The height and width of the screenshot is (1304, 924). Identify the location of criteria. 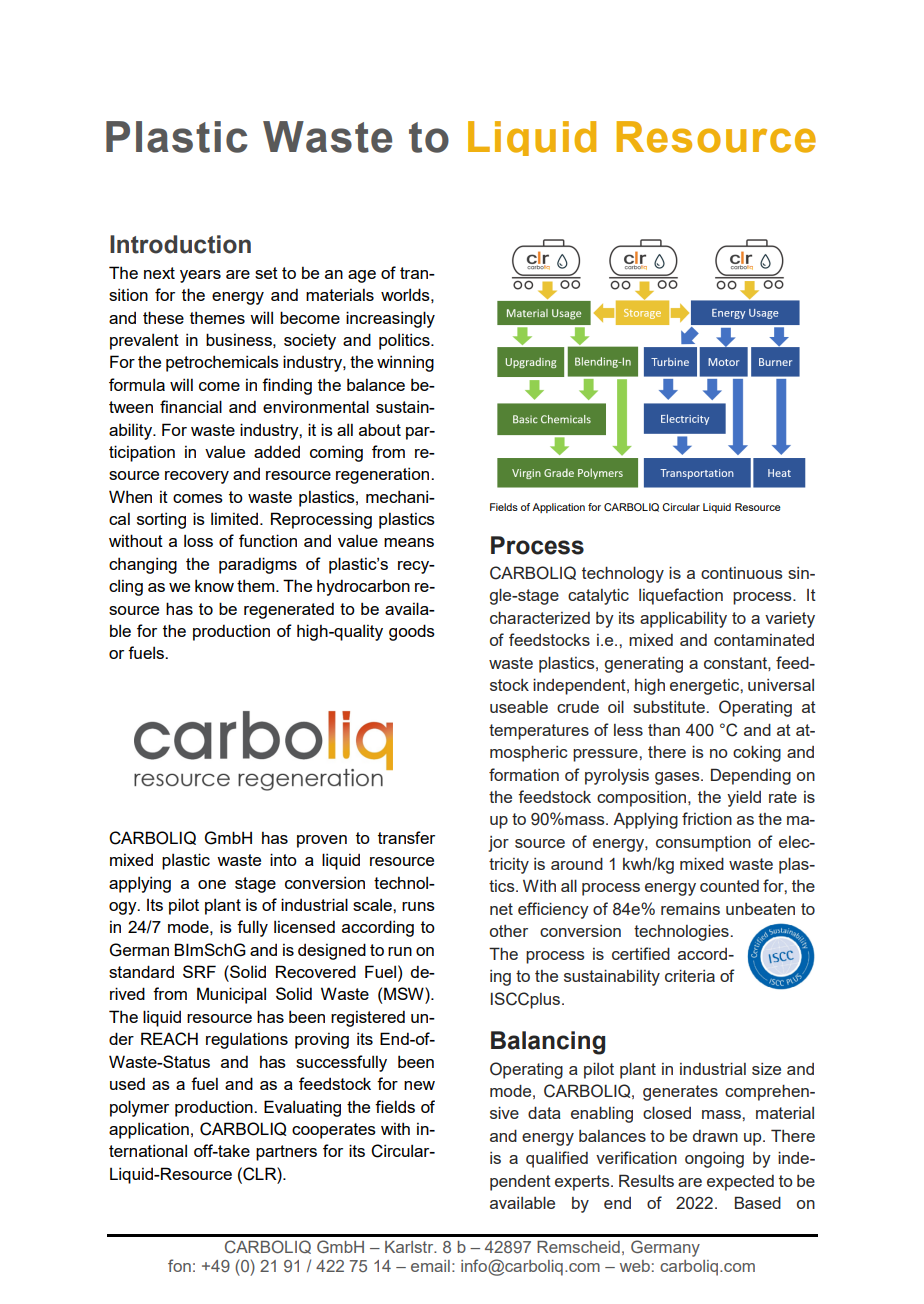
(690, 976).
